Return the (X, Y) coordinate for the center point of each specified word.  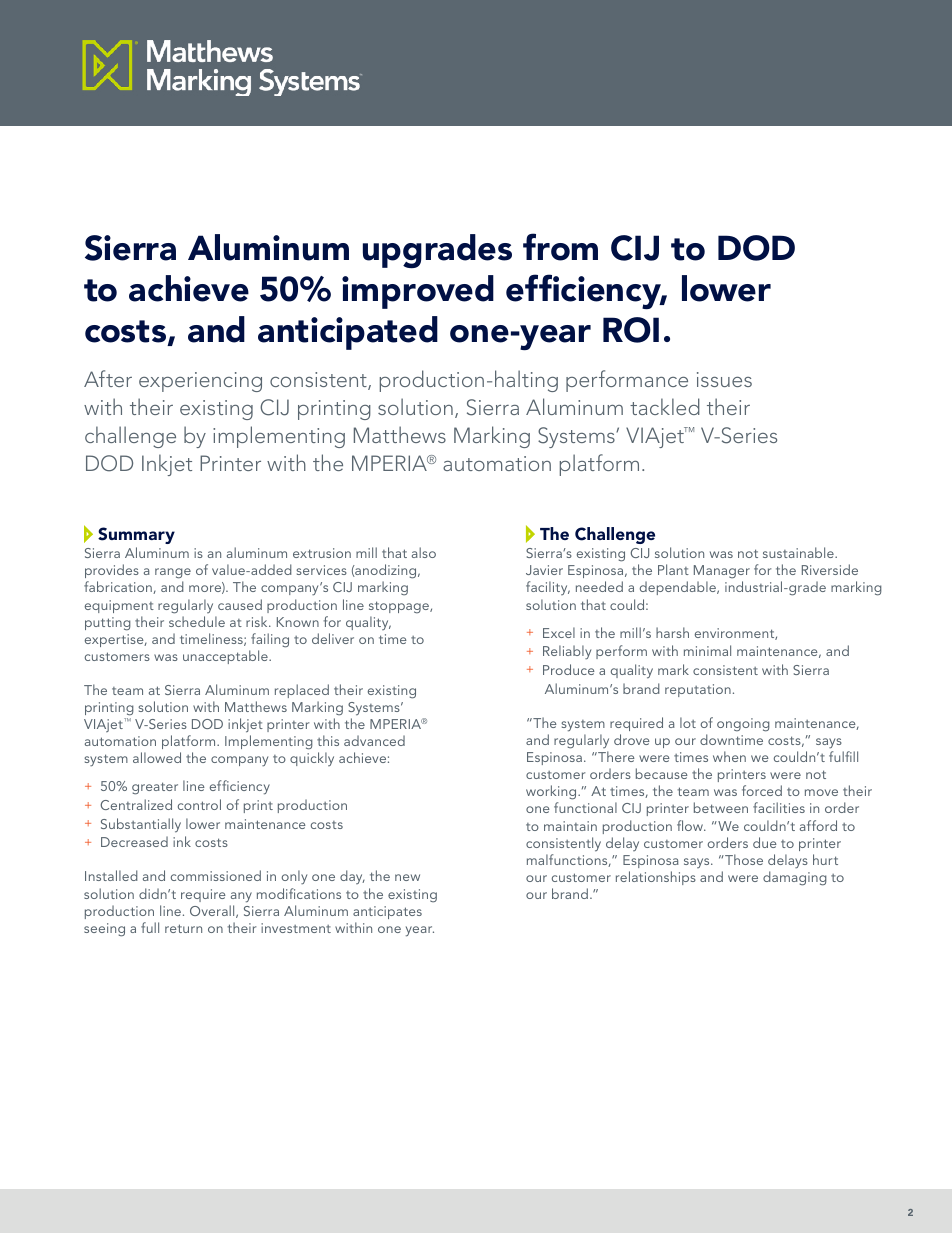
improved (418, 292)
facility (548, 588)
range (173, 575)
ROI (631, 330)
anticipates (387, 912)
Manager (722, 573)
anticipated (348, 333)
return (183, 928)
